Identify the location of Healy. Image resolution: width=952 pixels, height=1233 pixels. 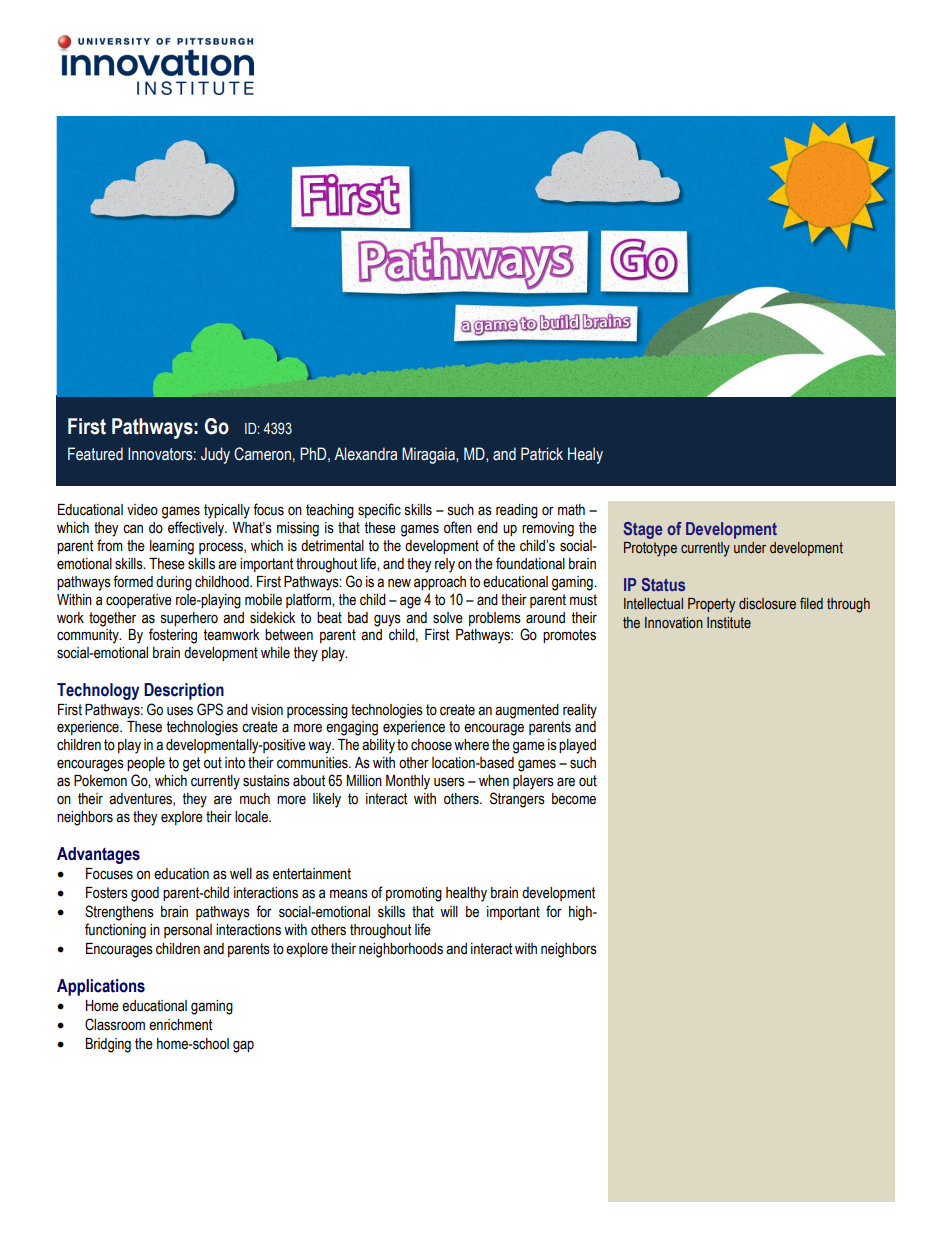
(585, 455).
